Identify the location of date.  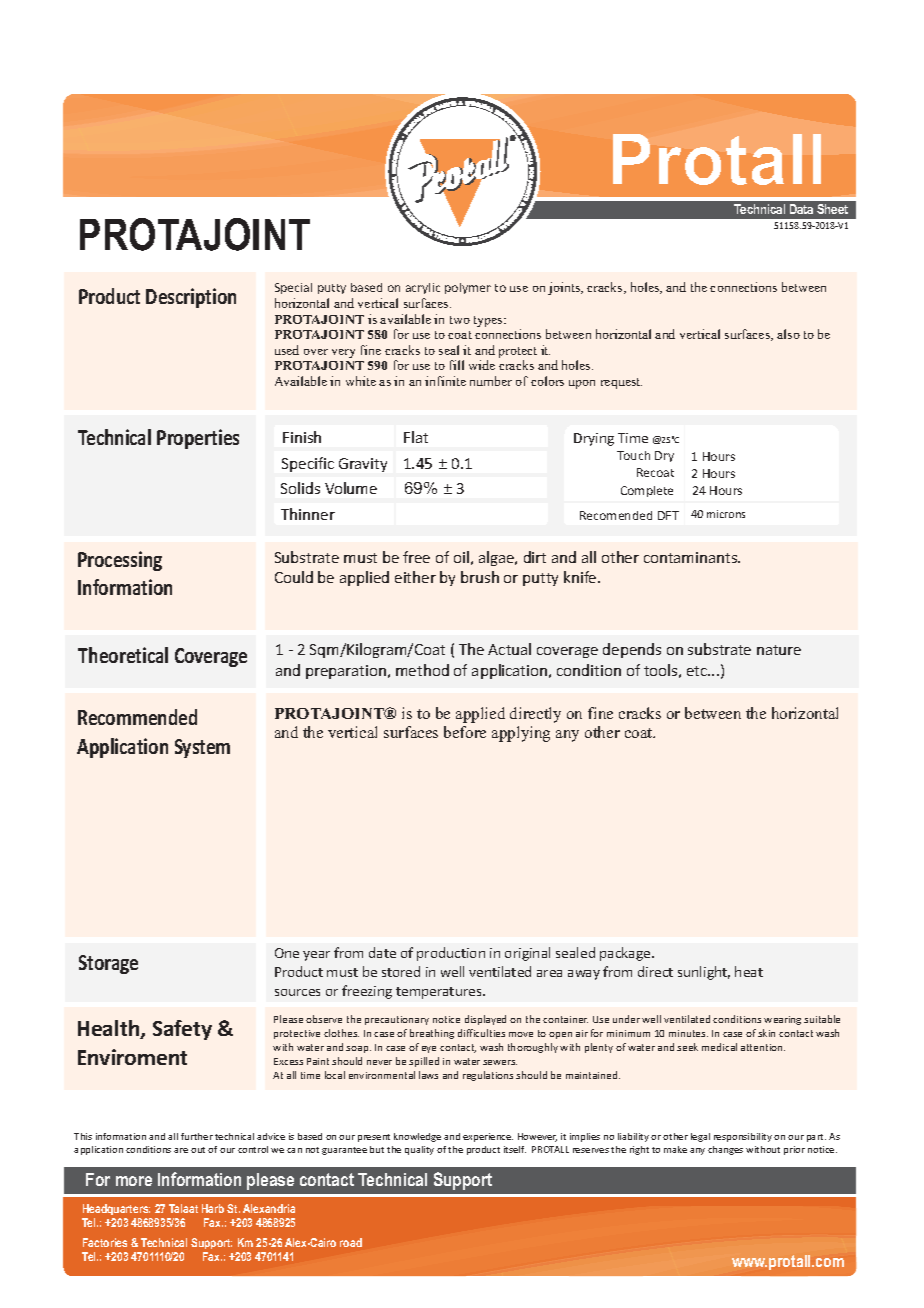
(382, 952).
